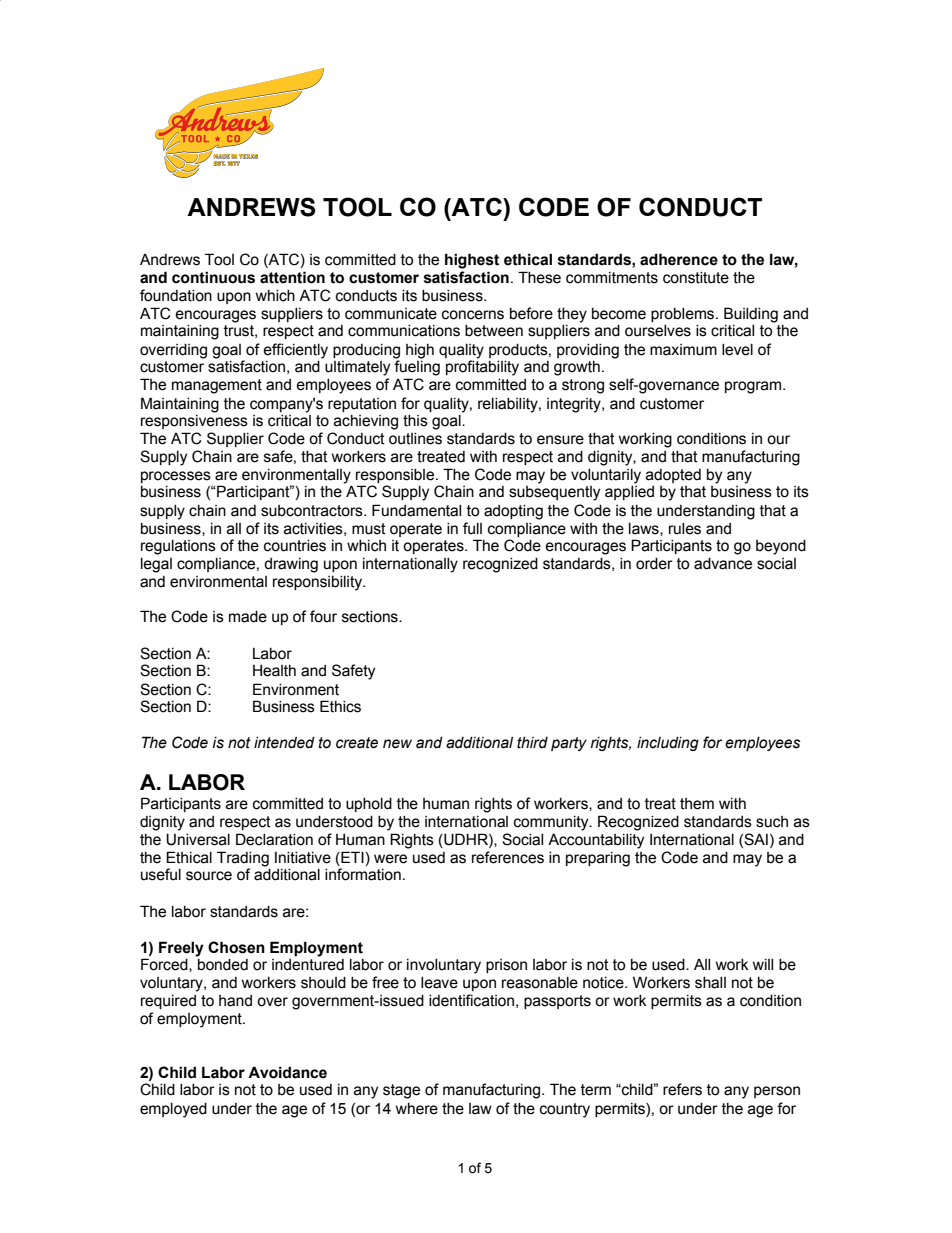 This screenshot has height=1233, width=952. I want to click on Avoidance, so click(287, 1072).
